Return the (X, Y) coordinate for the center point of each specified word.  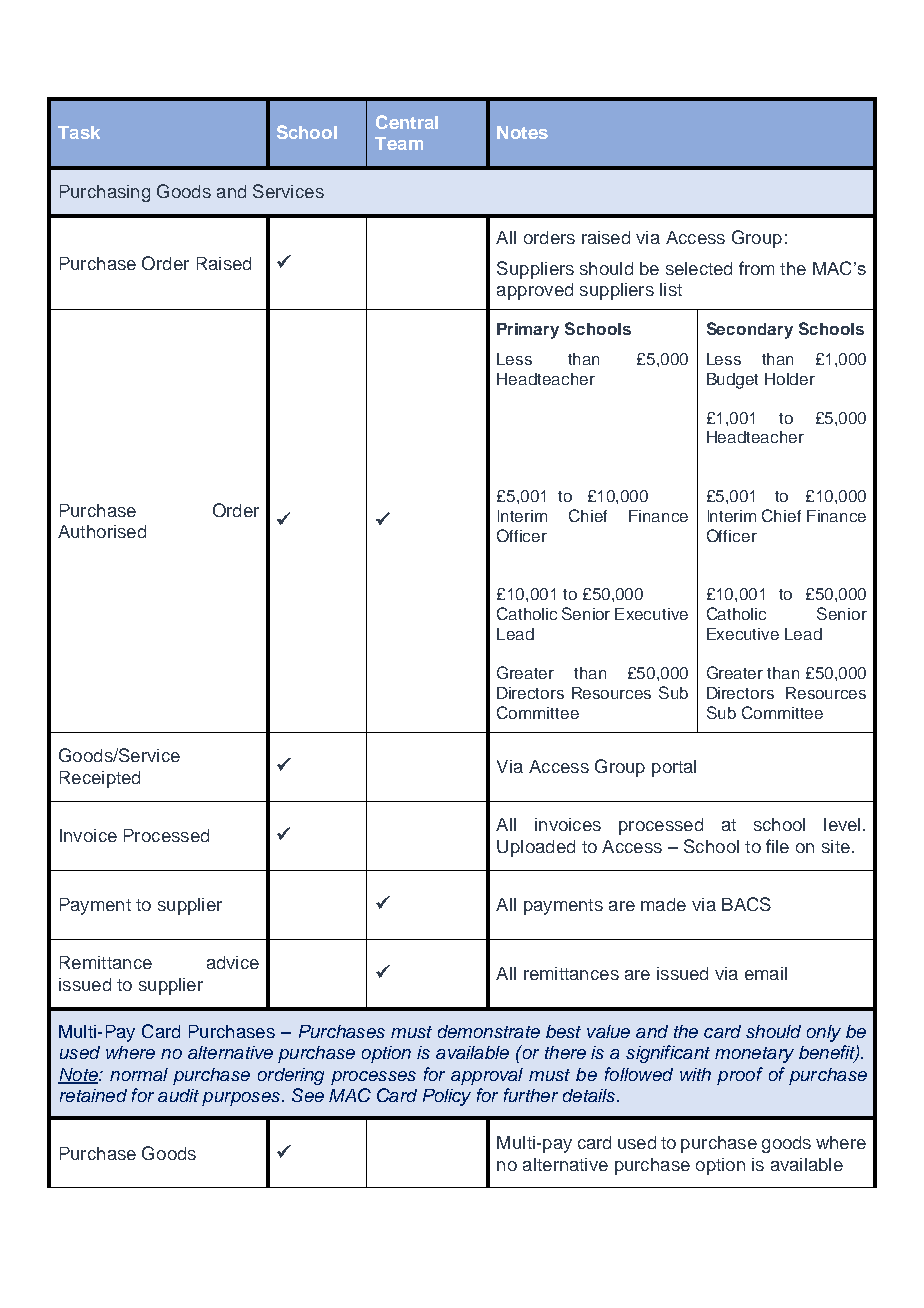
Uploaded (536, 848)
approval (487, 1076)
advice (233, 962)
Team (399, 143)
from (756, 268)
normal (139, 1074)
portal (674, 768)
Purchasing (105, 193)
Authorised (102, 531)
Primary (528, 331)
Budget (732, 381)
